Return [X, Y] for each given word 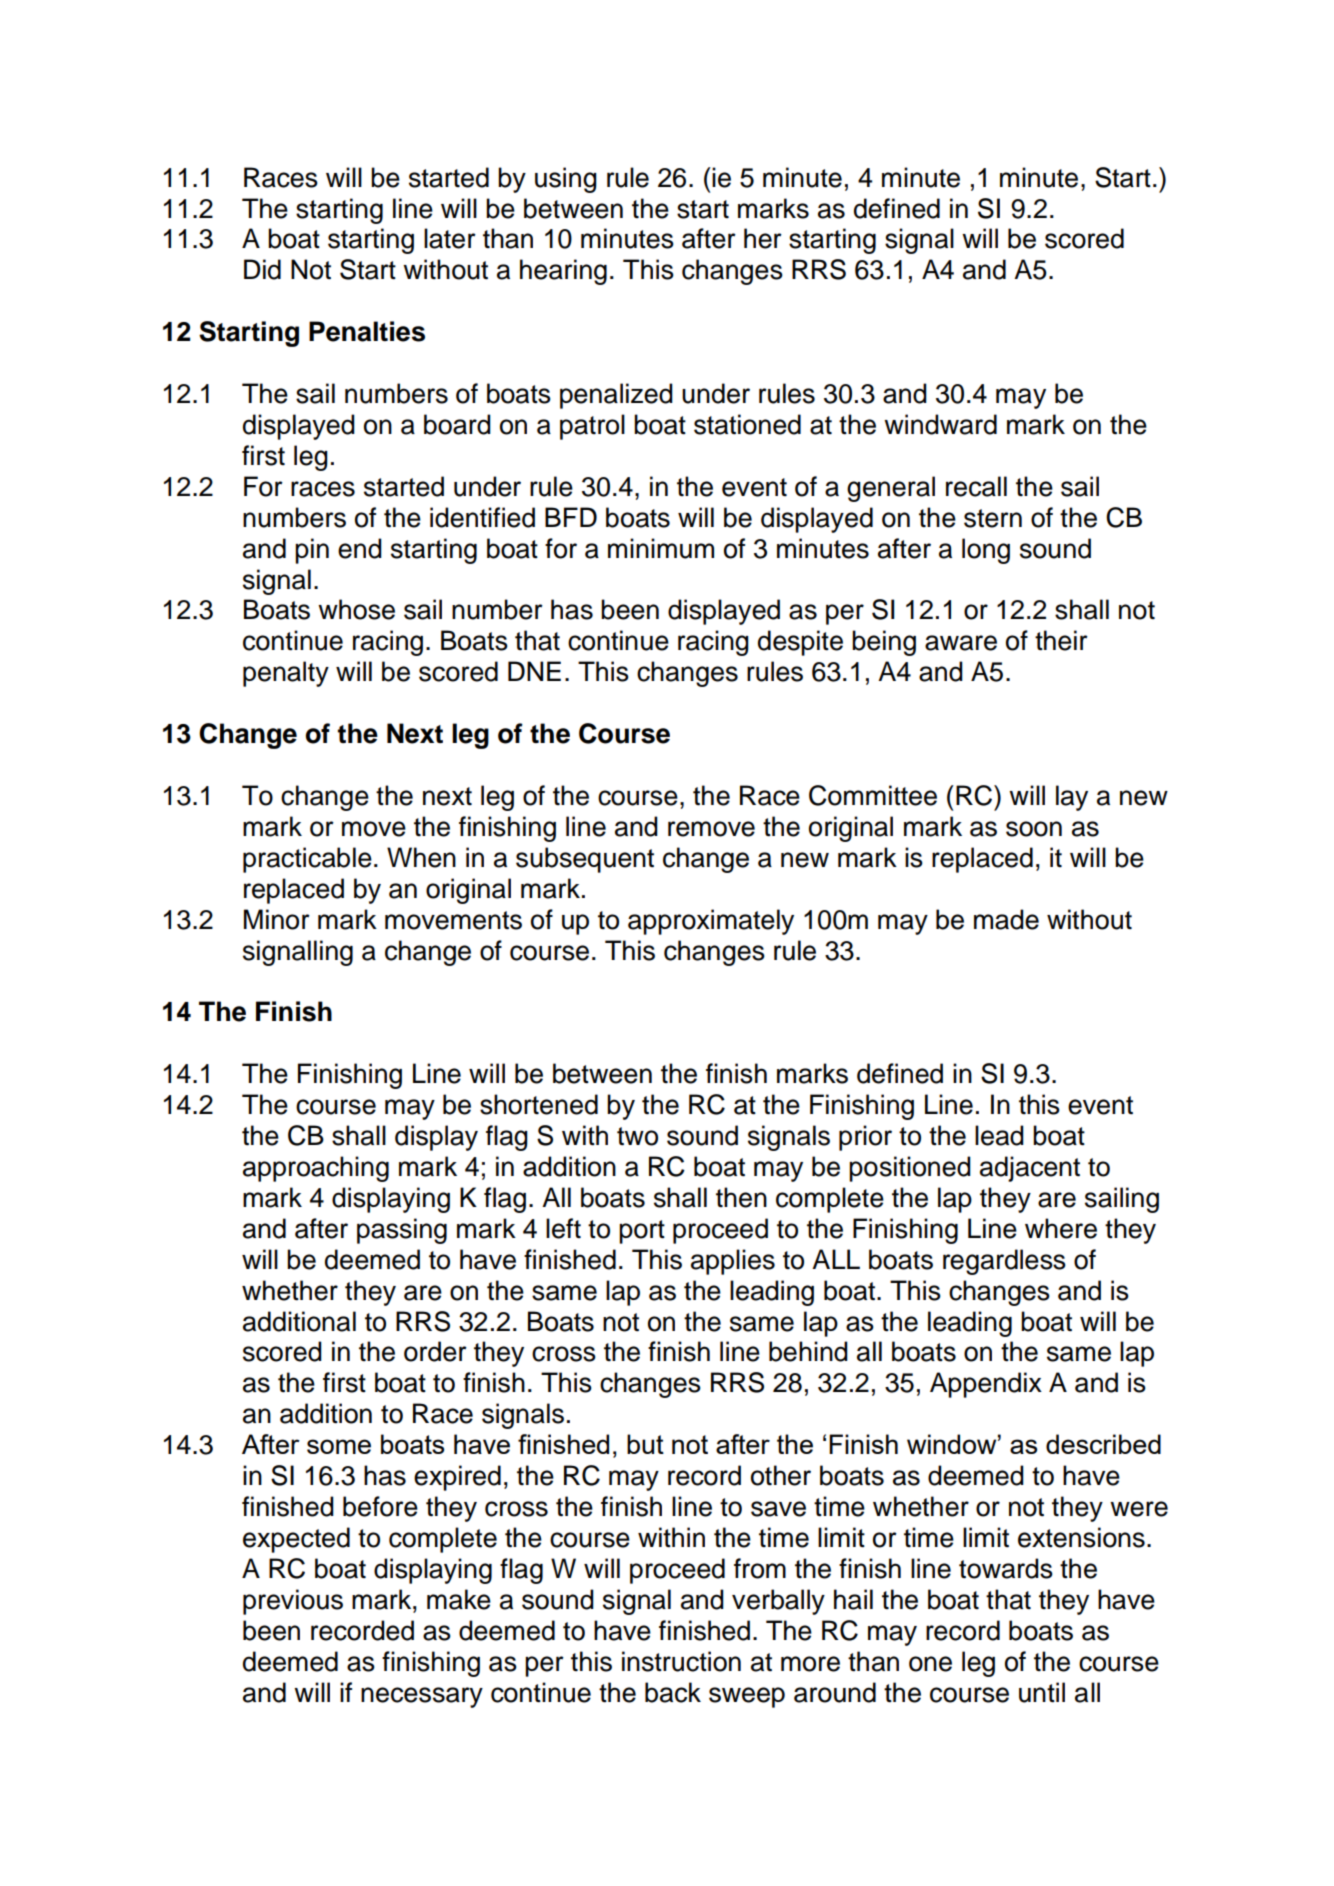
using [566, 180]
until [1042, 1692]
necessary [422, 1697]
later [450, 238]
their [1061, 640]
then [741, 1197]
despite [800, 643]
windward [940, 424]
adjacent [1030, 1169]
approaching [316, 1169]
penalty [286, 674]
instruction [681, 1661]
